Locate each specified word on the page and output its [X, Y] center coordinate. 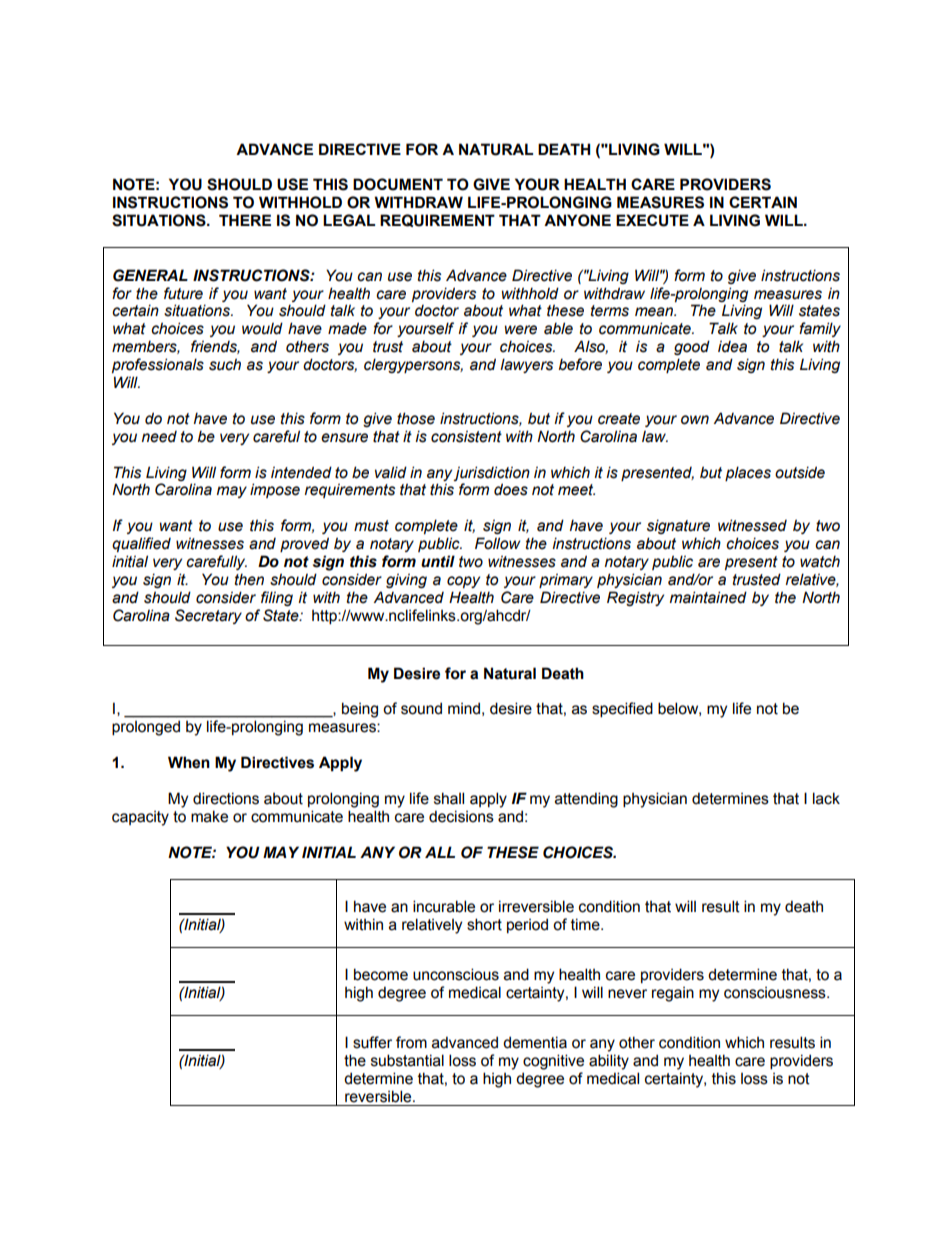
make [209, 816]
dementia [535, 1042]
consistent [466, 436]
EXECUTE [652, 220]
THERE [245, 220]
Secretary [208, 616]
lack [826, 798]
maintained [708, 597]
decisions [461, 816]
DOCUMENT [398, 184]
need [159, 437]
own [695, 420]
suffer [372, 1042]
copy [463, 582]
